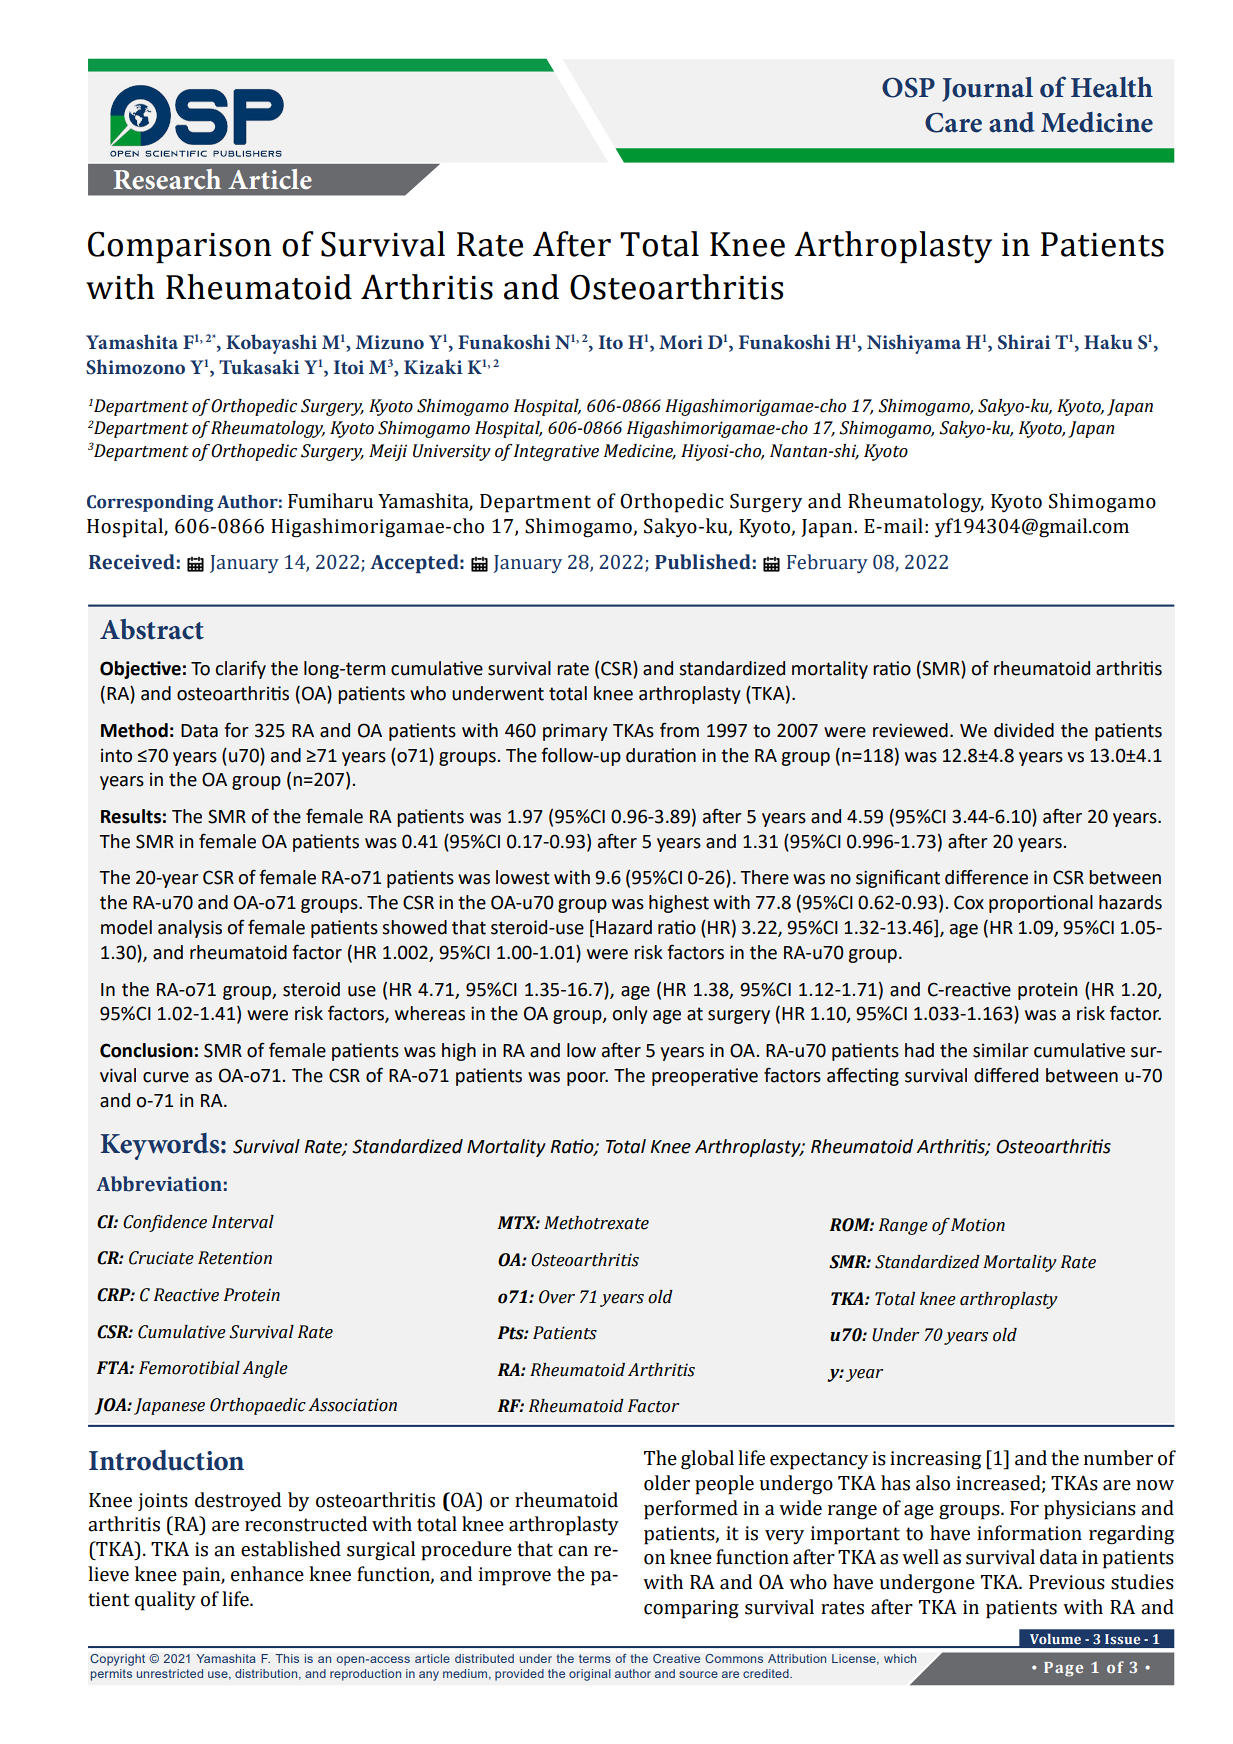 The width and height of the image is (1233, 1744). What do you see at coordinates (167, 179) in the image?
I see `Research` at bounding box center [167, 179].
